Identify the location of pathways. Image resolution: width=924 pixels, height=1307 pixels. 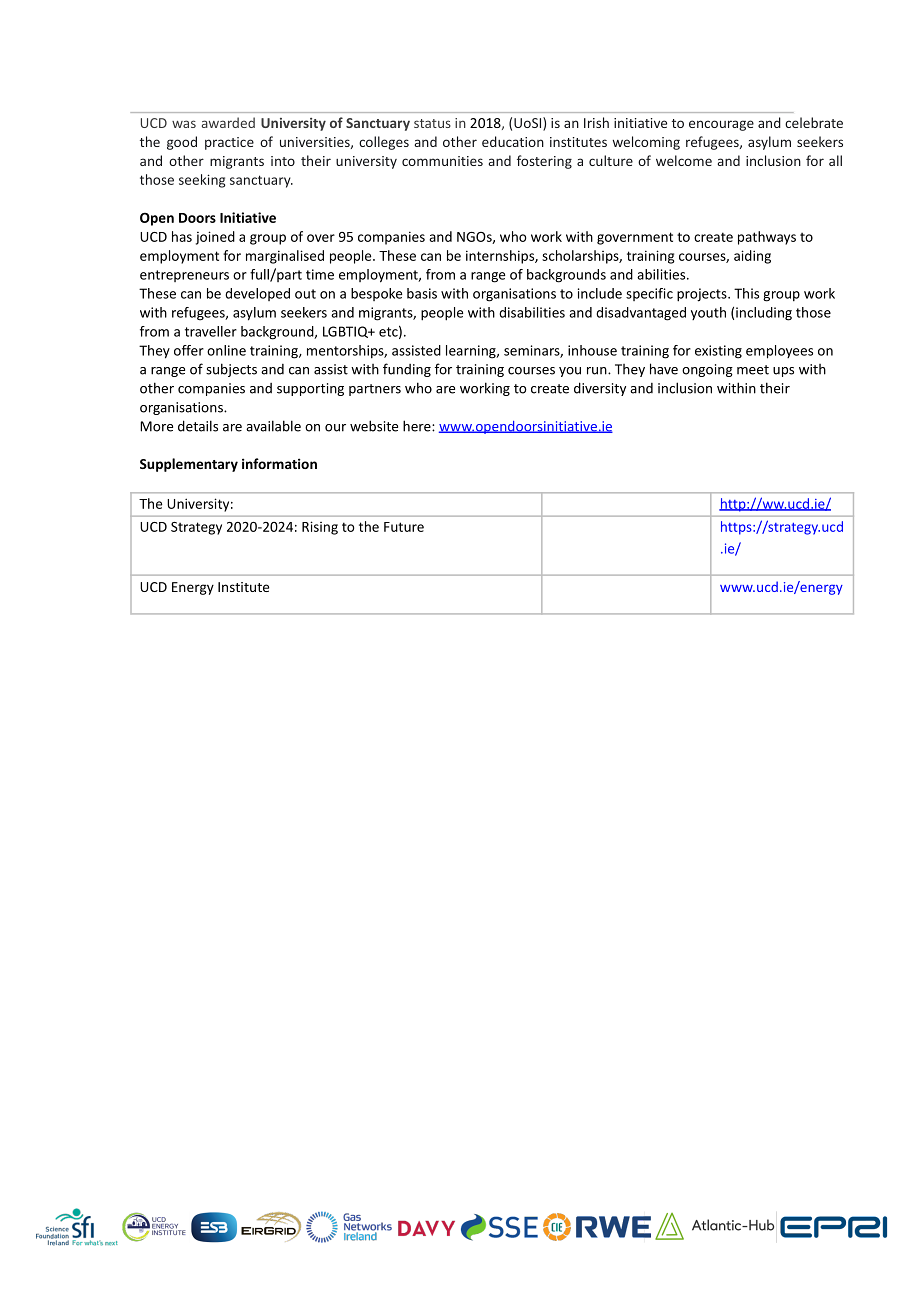
(767, 238).
